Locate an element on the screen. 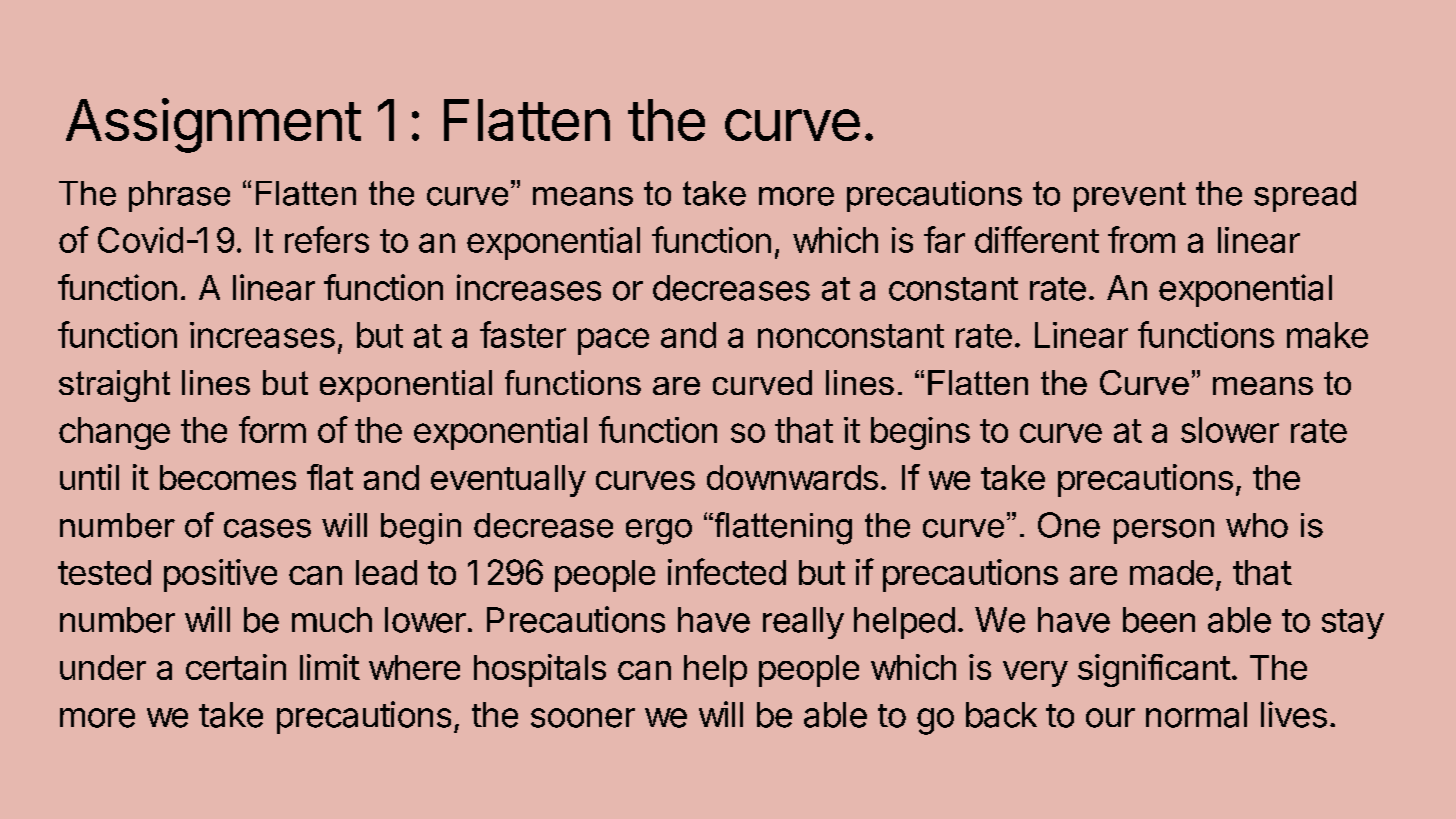 Image resolution: width=1456 pixels, height=819 pixels. phrase is located at coordinates (179, 196).
